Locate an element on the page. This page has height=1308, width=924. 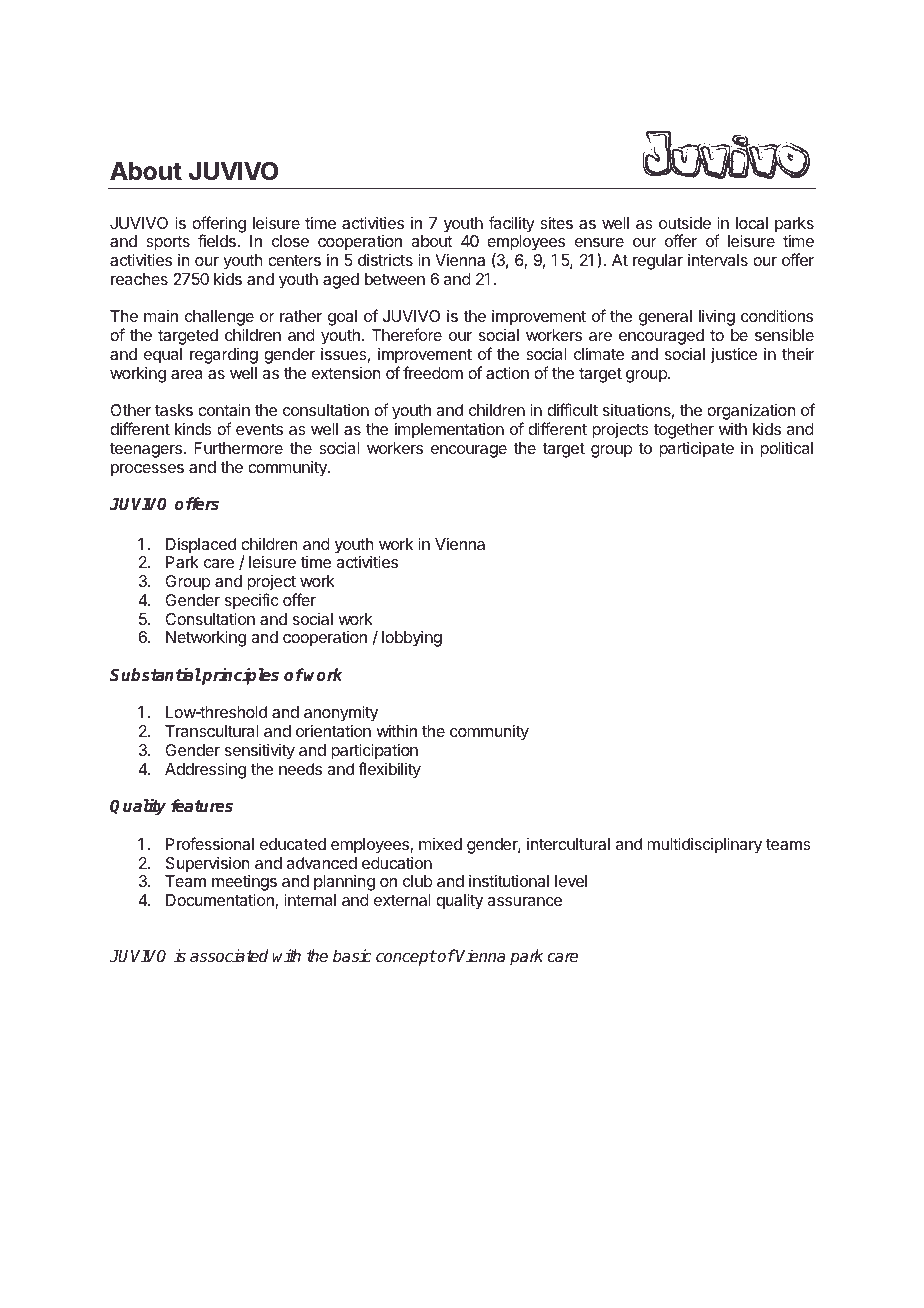
lobbying is located at coordinates (412, 638).
